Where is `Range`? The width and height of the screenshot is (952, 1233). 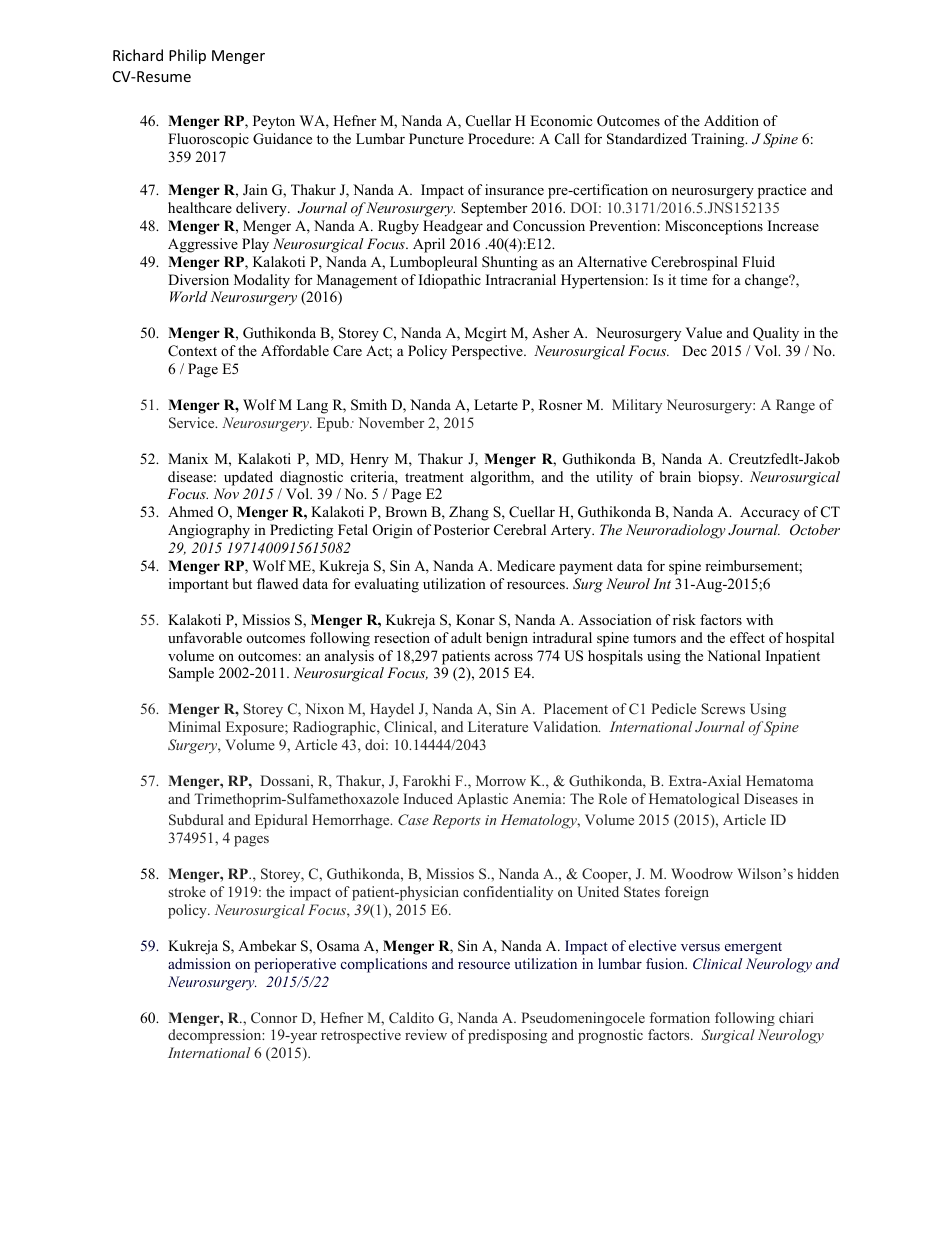
Range is located at coordinates (795, 406).
